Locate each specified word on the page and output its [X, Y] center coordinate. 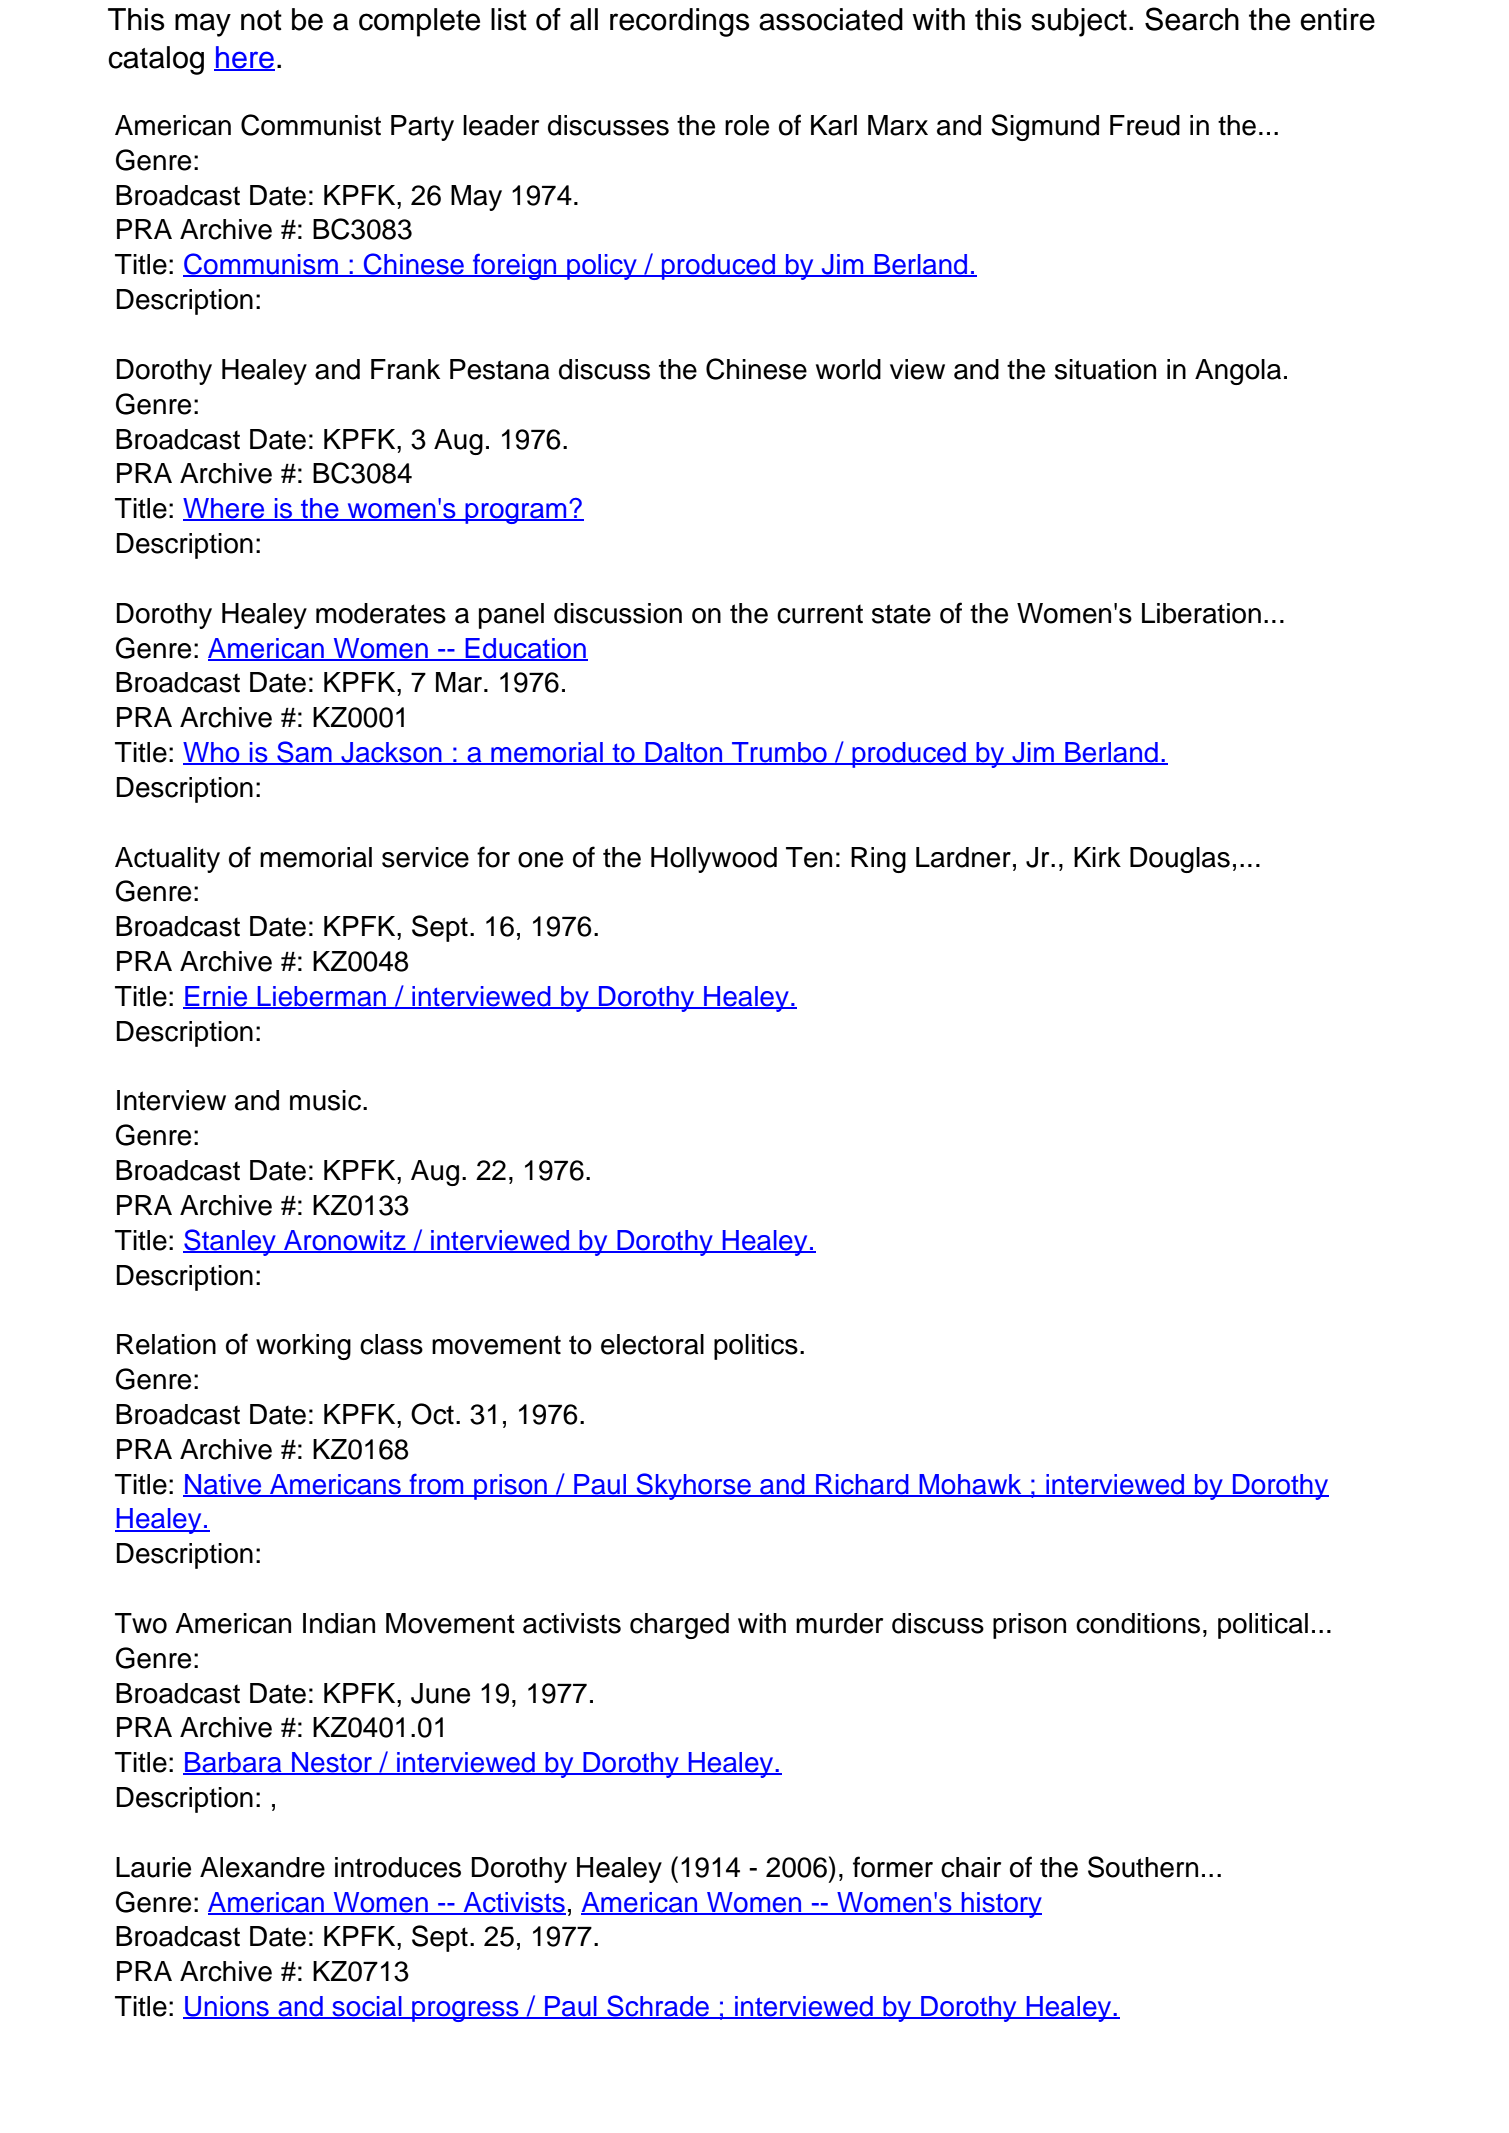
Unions [227, 2007]
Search [1192, 19]
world [848, 369]
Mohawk [970, 1485]
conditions [1138, 1623]
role [747, 125]
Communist [311, 125]
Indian [339, 1623]
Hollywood [714, 860]
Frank [405, 369]
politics [756, 1347]
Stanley [230, 1242]
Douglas [1180, 860]
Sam [304, 753]
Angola [1238, 372]
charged [679, 1626]
